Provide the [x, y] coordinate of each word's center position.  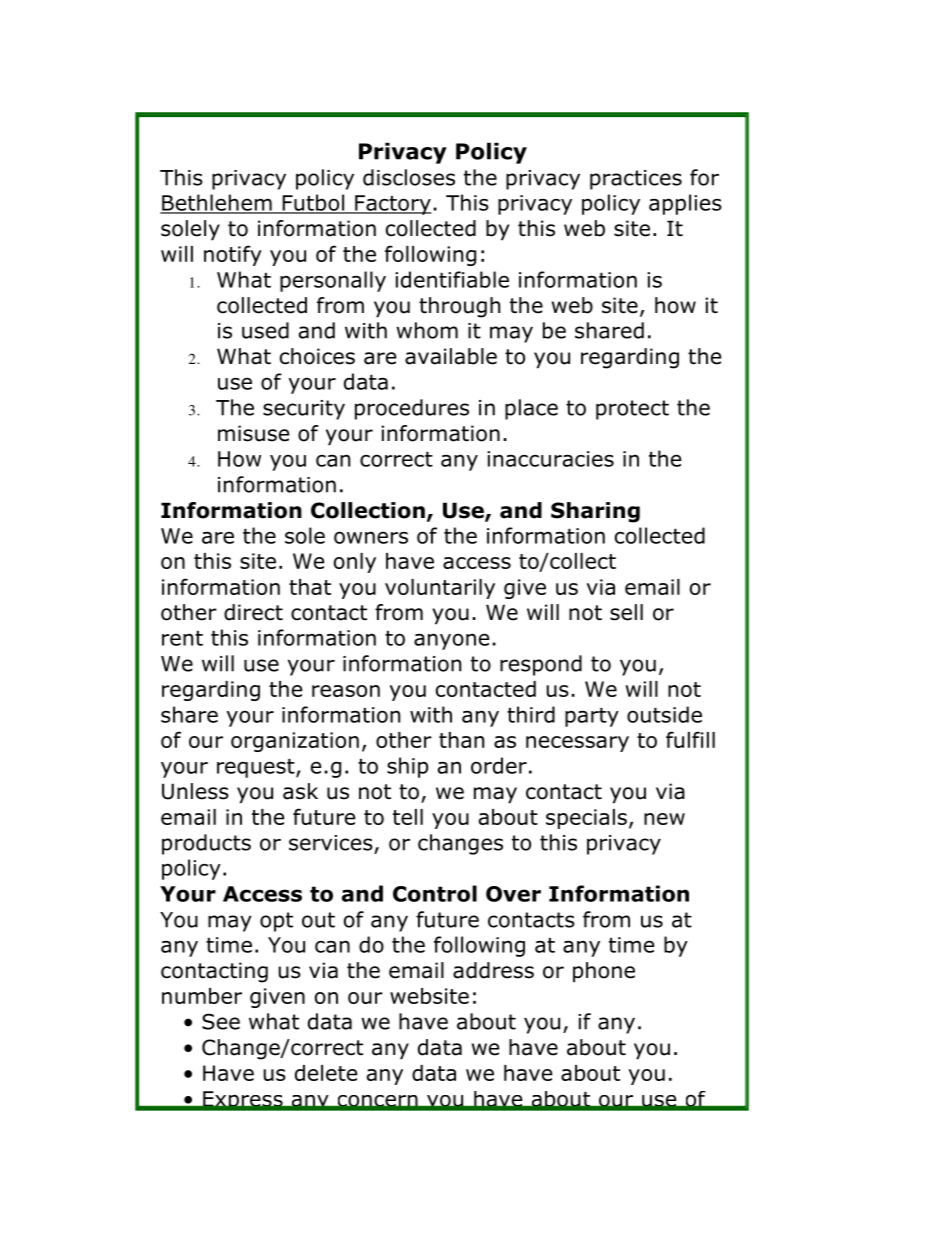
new [664, 819]
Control [435, 893]
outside [664, 714]
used [265, 330]
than [461, 740]
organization [295, 742]
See [221, 1021]
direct [253, 612]
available [451, 356]
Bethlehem [217, 203]
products [206, 844]
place [531, 409]
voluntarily [440, 589]
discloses [409, 177]
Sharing [595, 512]
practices [636, 180]
